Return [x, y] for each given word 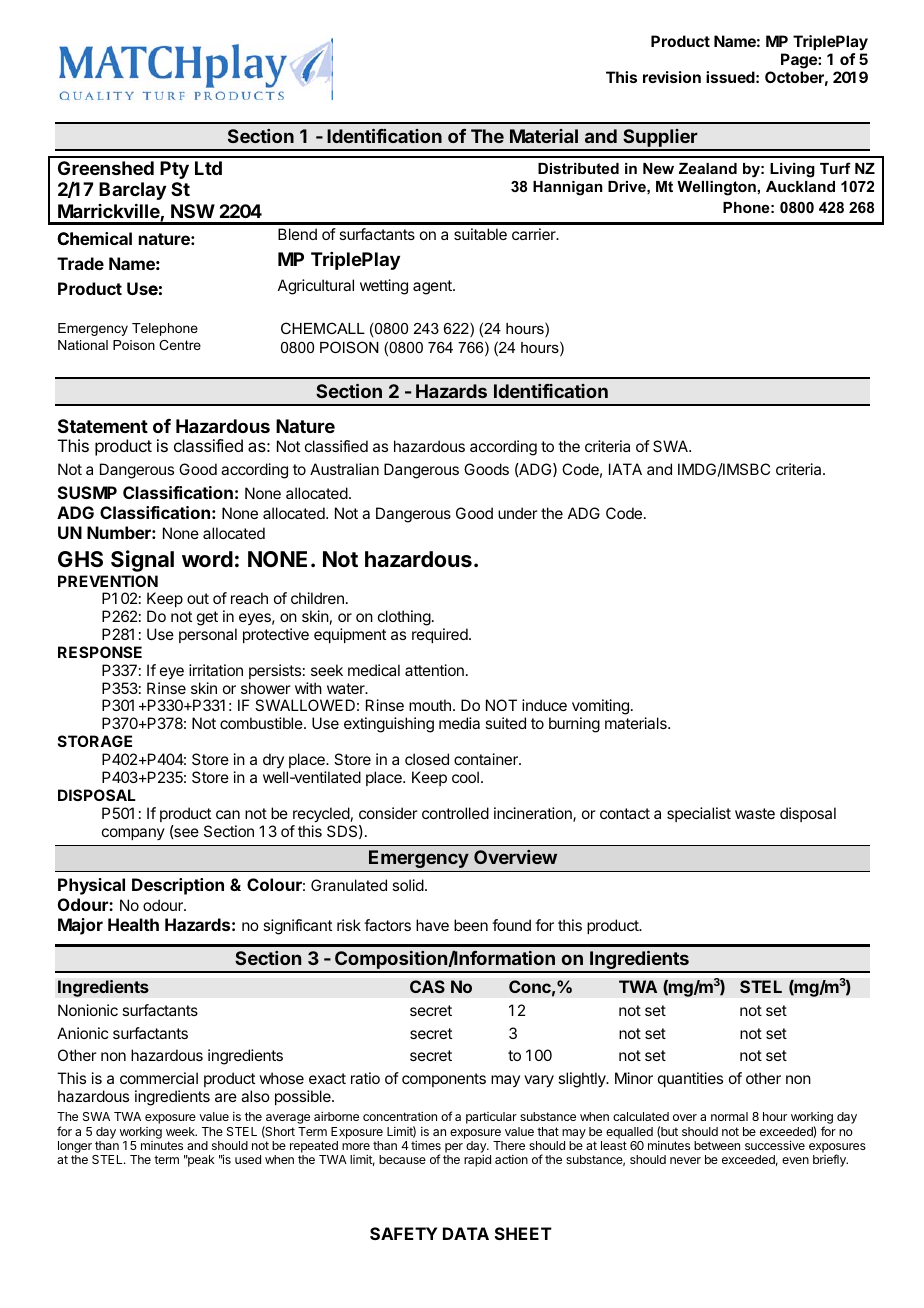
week [181, 1131]
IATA [625, 469]
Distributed [578, 168]
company [133, 834]
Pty [174, 170]
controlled [455, 813]
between [717, 1145]
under [518, 513]
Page [800, 61]
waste [755, 813]
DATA [466, 1233]
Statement [103, 426]
